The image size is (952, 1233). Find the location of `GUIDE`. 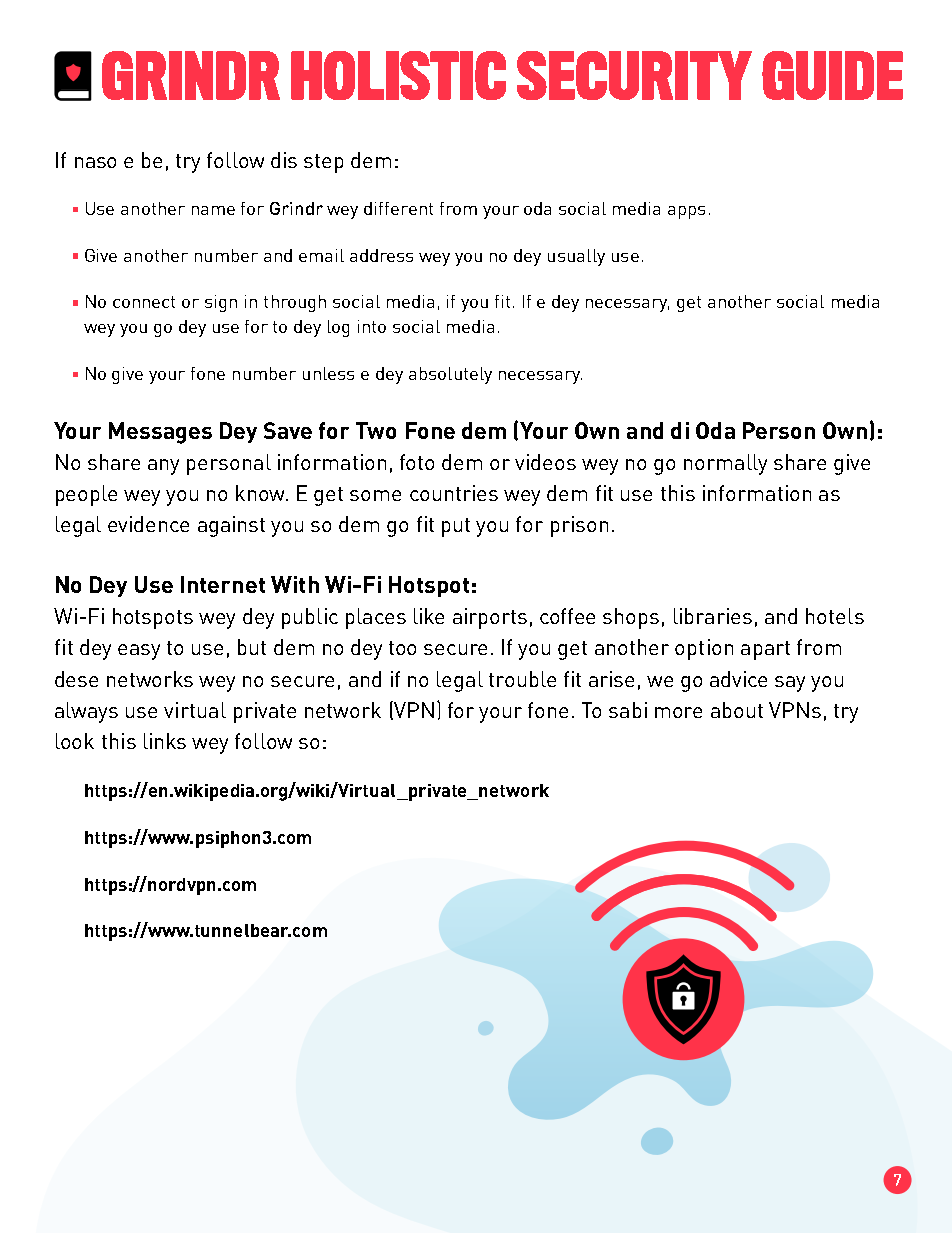

GUIDE is located at coordinates (832, 75).
